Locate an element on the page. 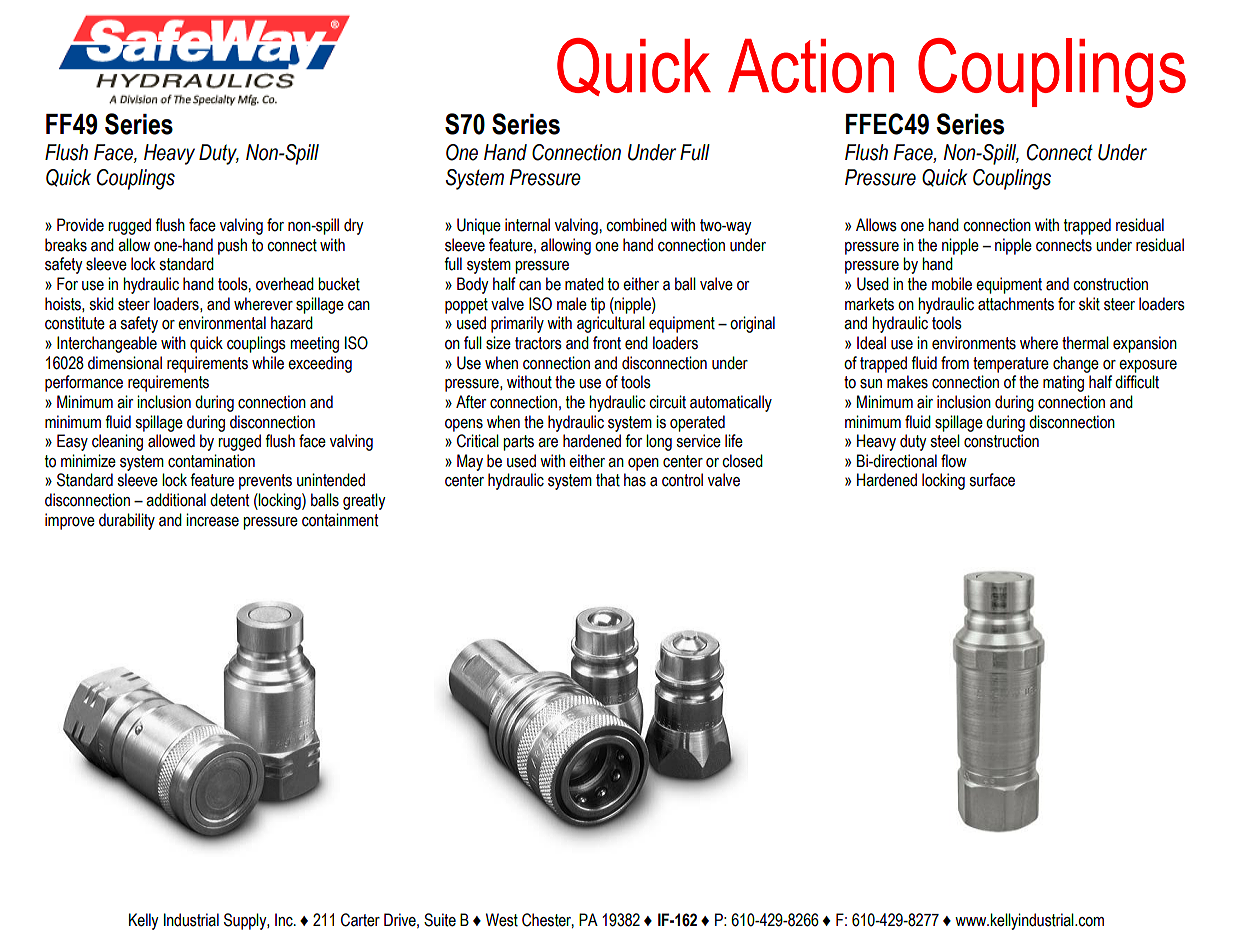 The image size is (1233, 952). increase is located at coordinates (212, 520).
